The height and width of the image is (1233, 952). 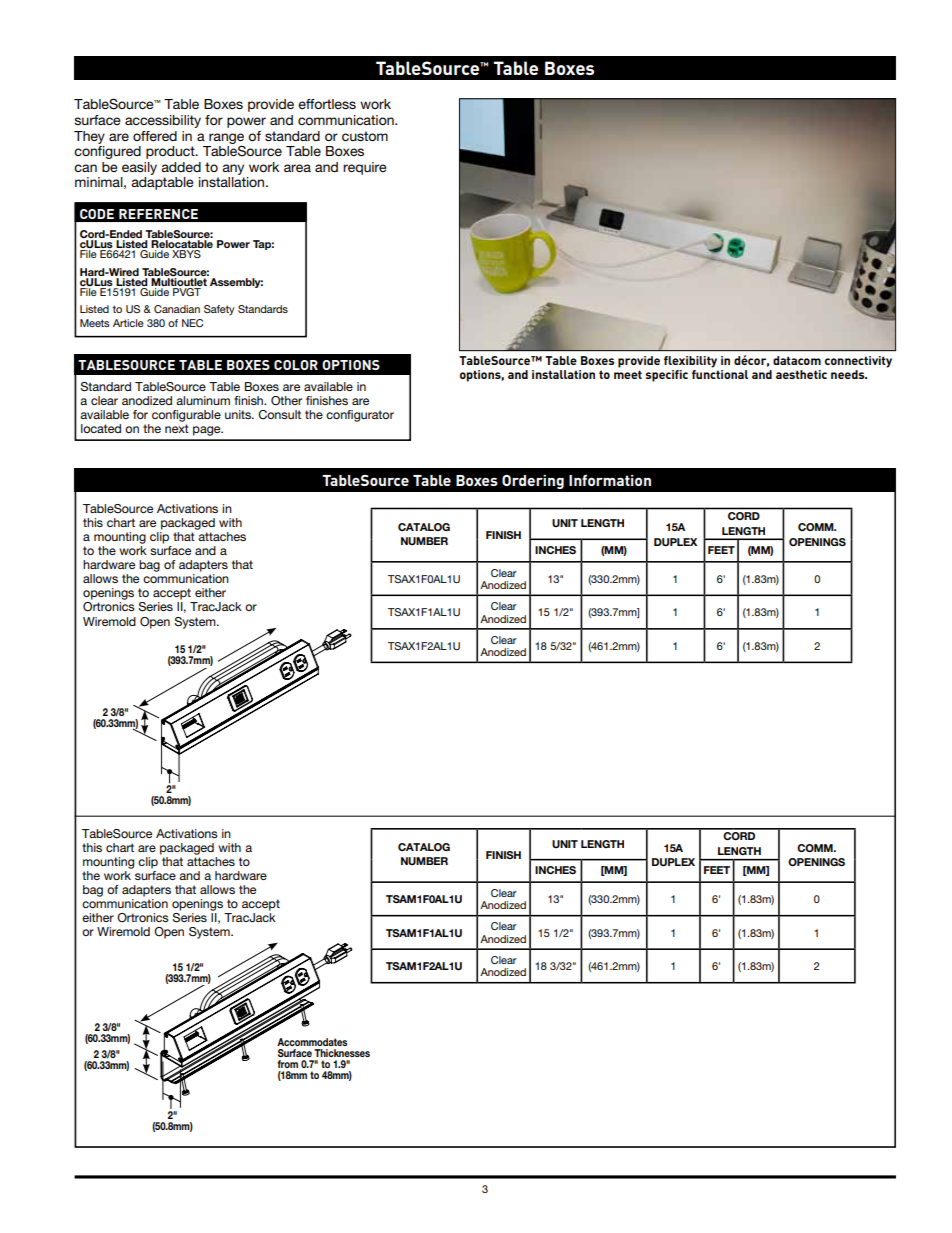 What do you see at coordinates (533, 482) in the image?
I see `Ordering` at bounding box center [533, 482].
